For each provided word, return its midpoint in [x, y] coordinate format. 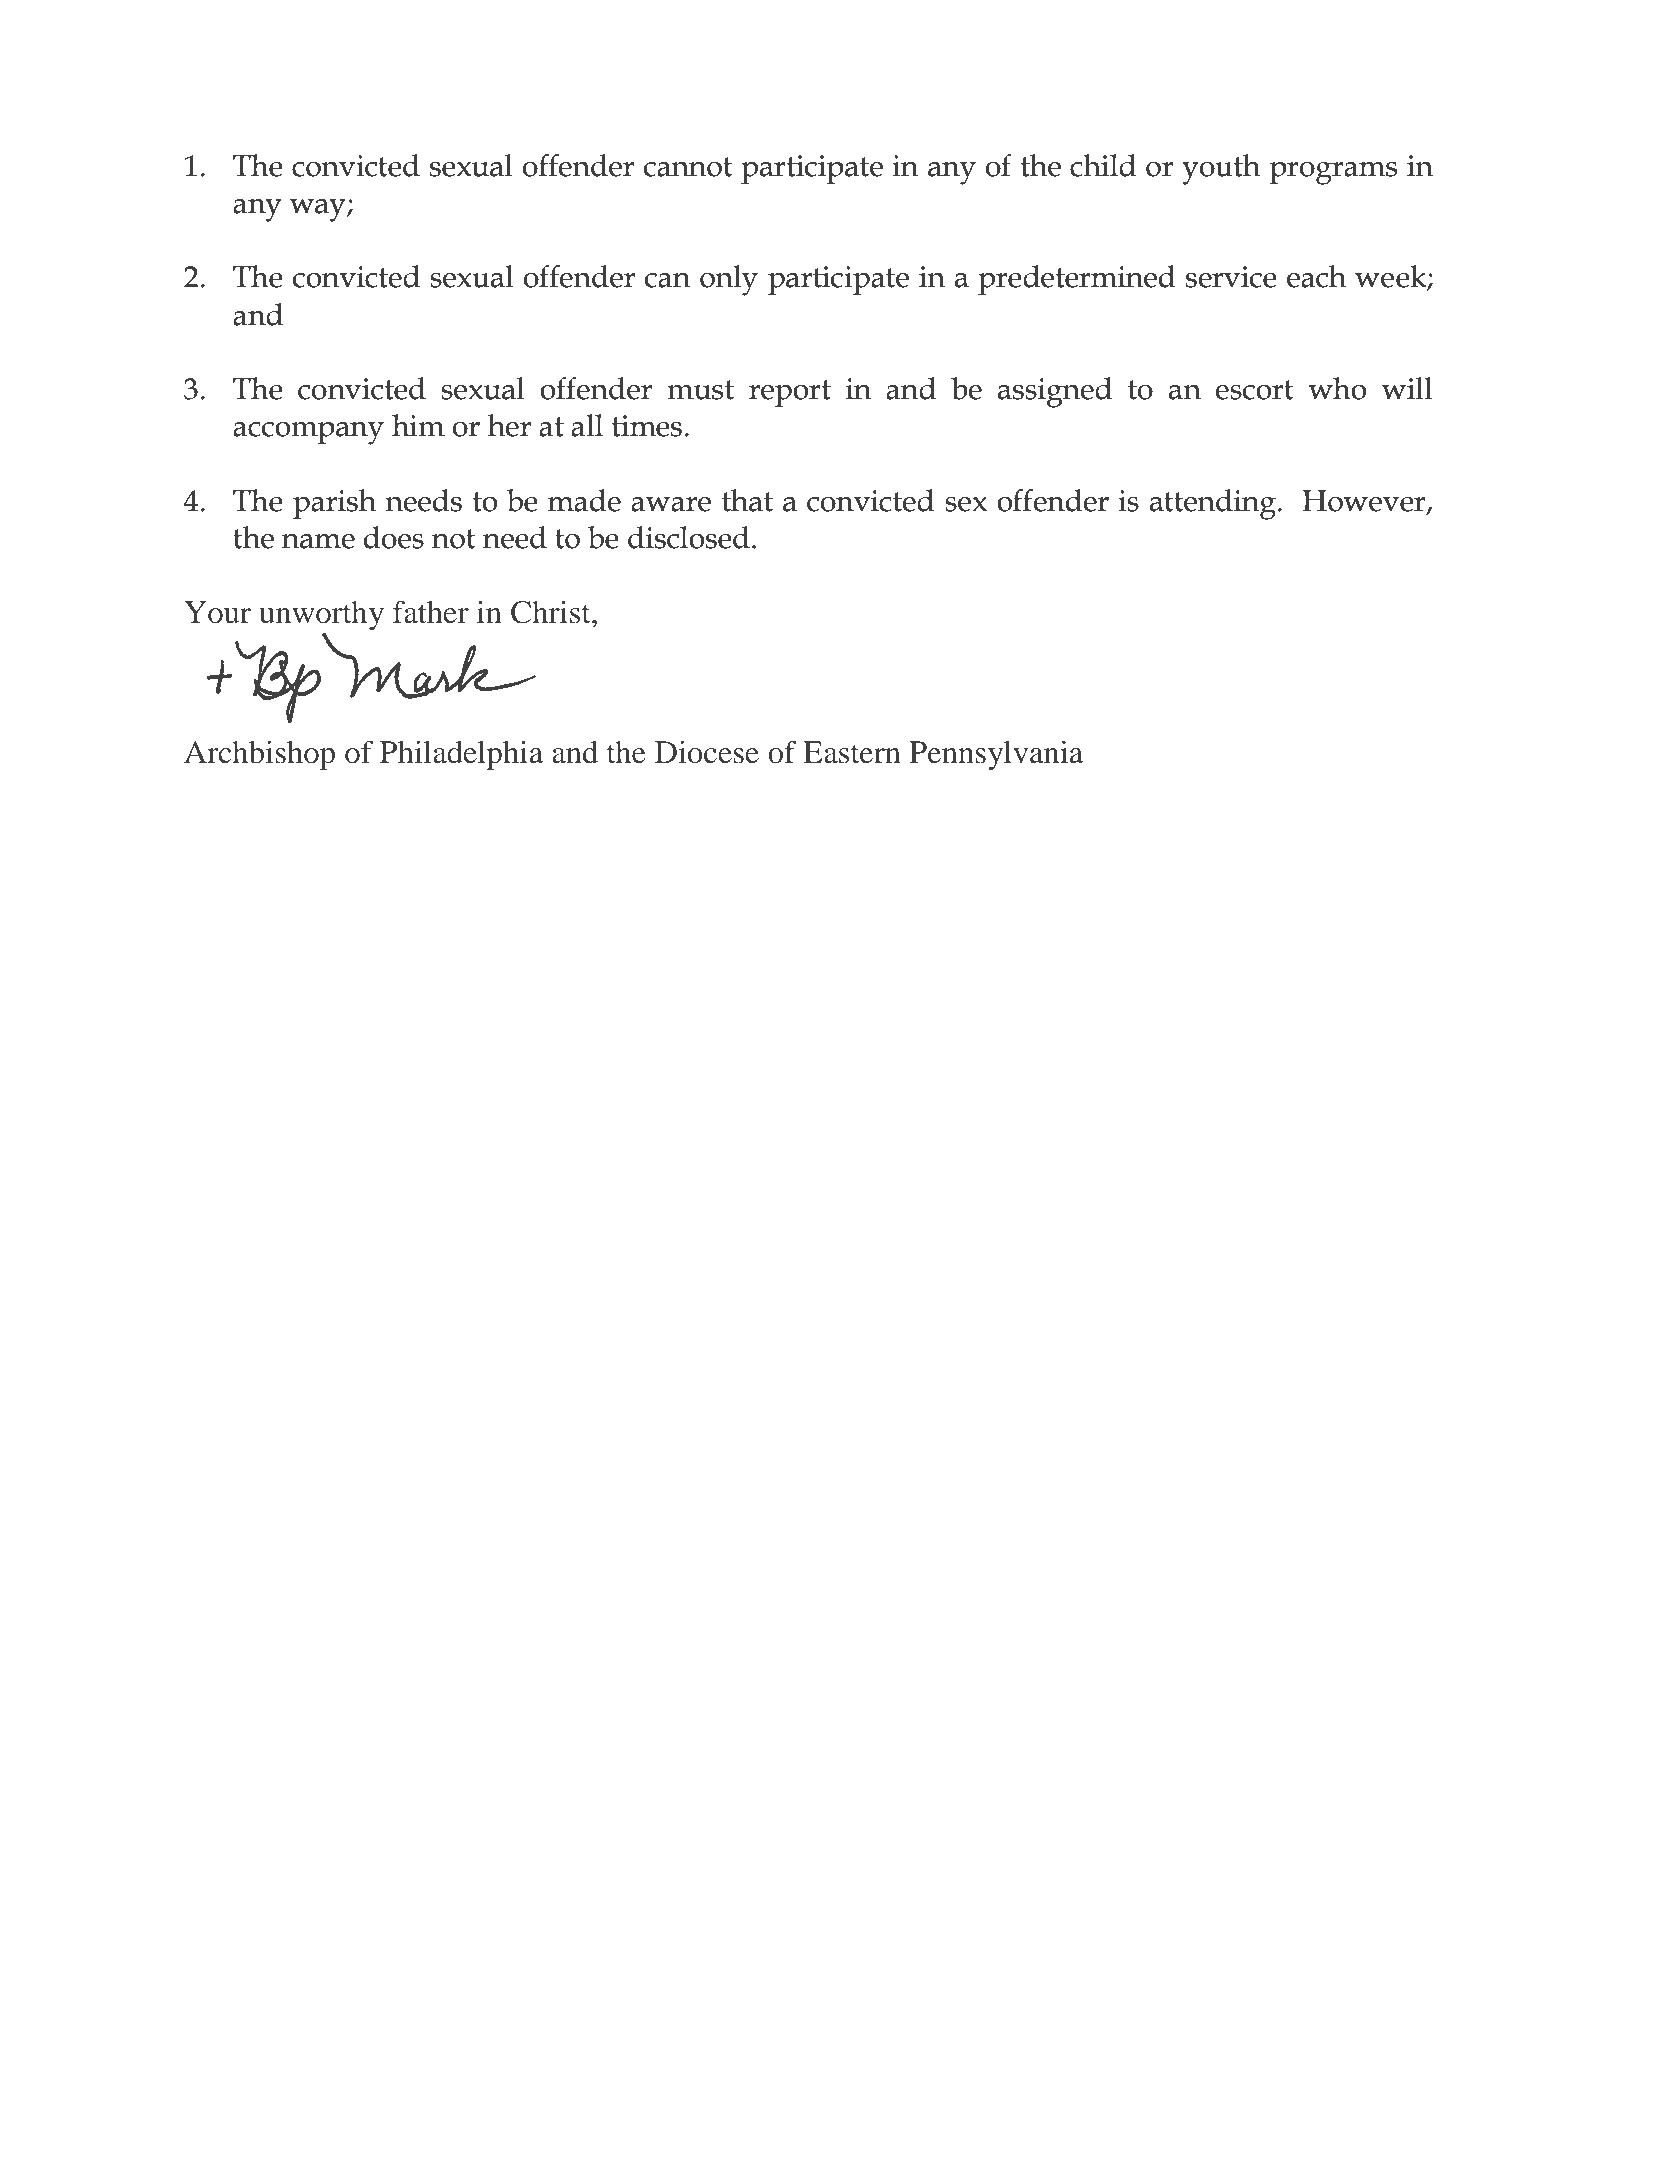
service [1231, 277]
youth [1221, 169]
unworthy [321, 615]
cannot [688, 167]
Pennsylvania [996, 755]
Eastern [852, 752]
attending [1214, 504]
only [729, 280]
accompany [308, 433]
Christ [552, 612]
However [1365, 501]
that [747, 500]
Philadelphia [461, 755]
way [319, 210]
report [790, 393]
